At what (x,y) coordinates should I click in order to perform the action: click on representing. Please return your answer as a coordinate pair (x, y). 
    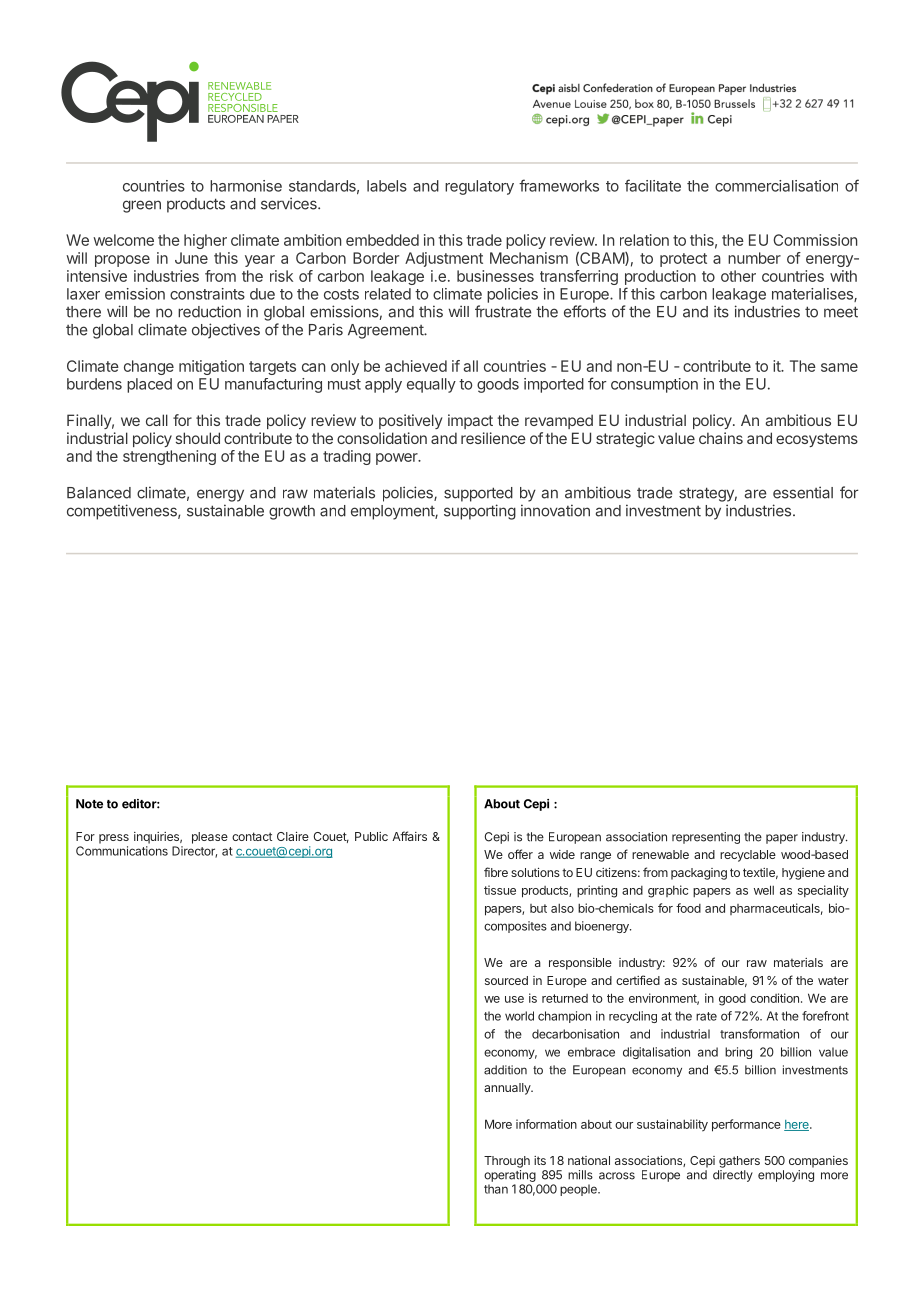
    Looking at the image, I should click on (706, 838).
